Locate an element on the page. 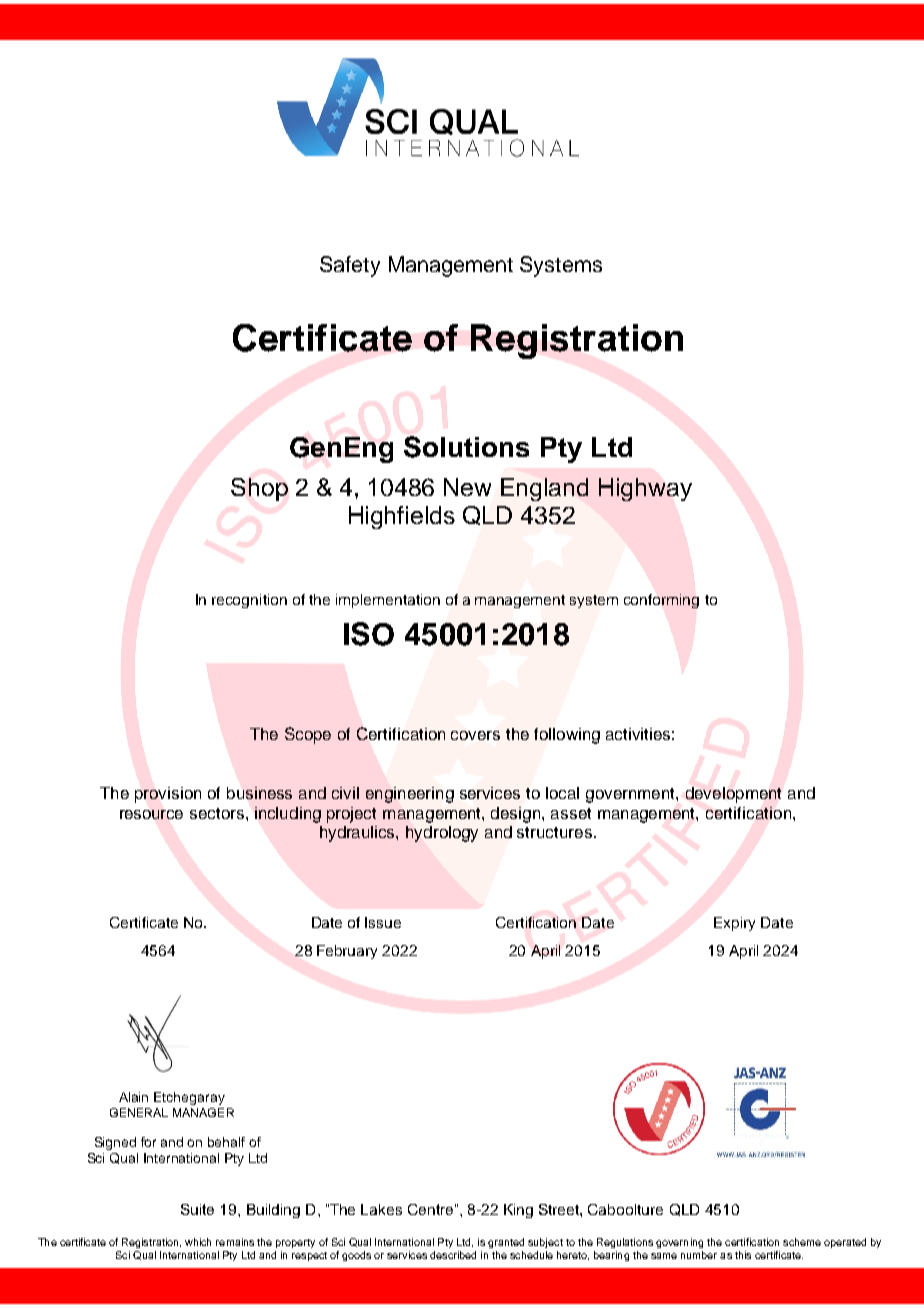 This image has width=924, height=1308. Highway is located at coordinates (645, 489).
